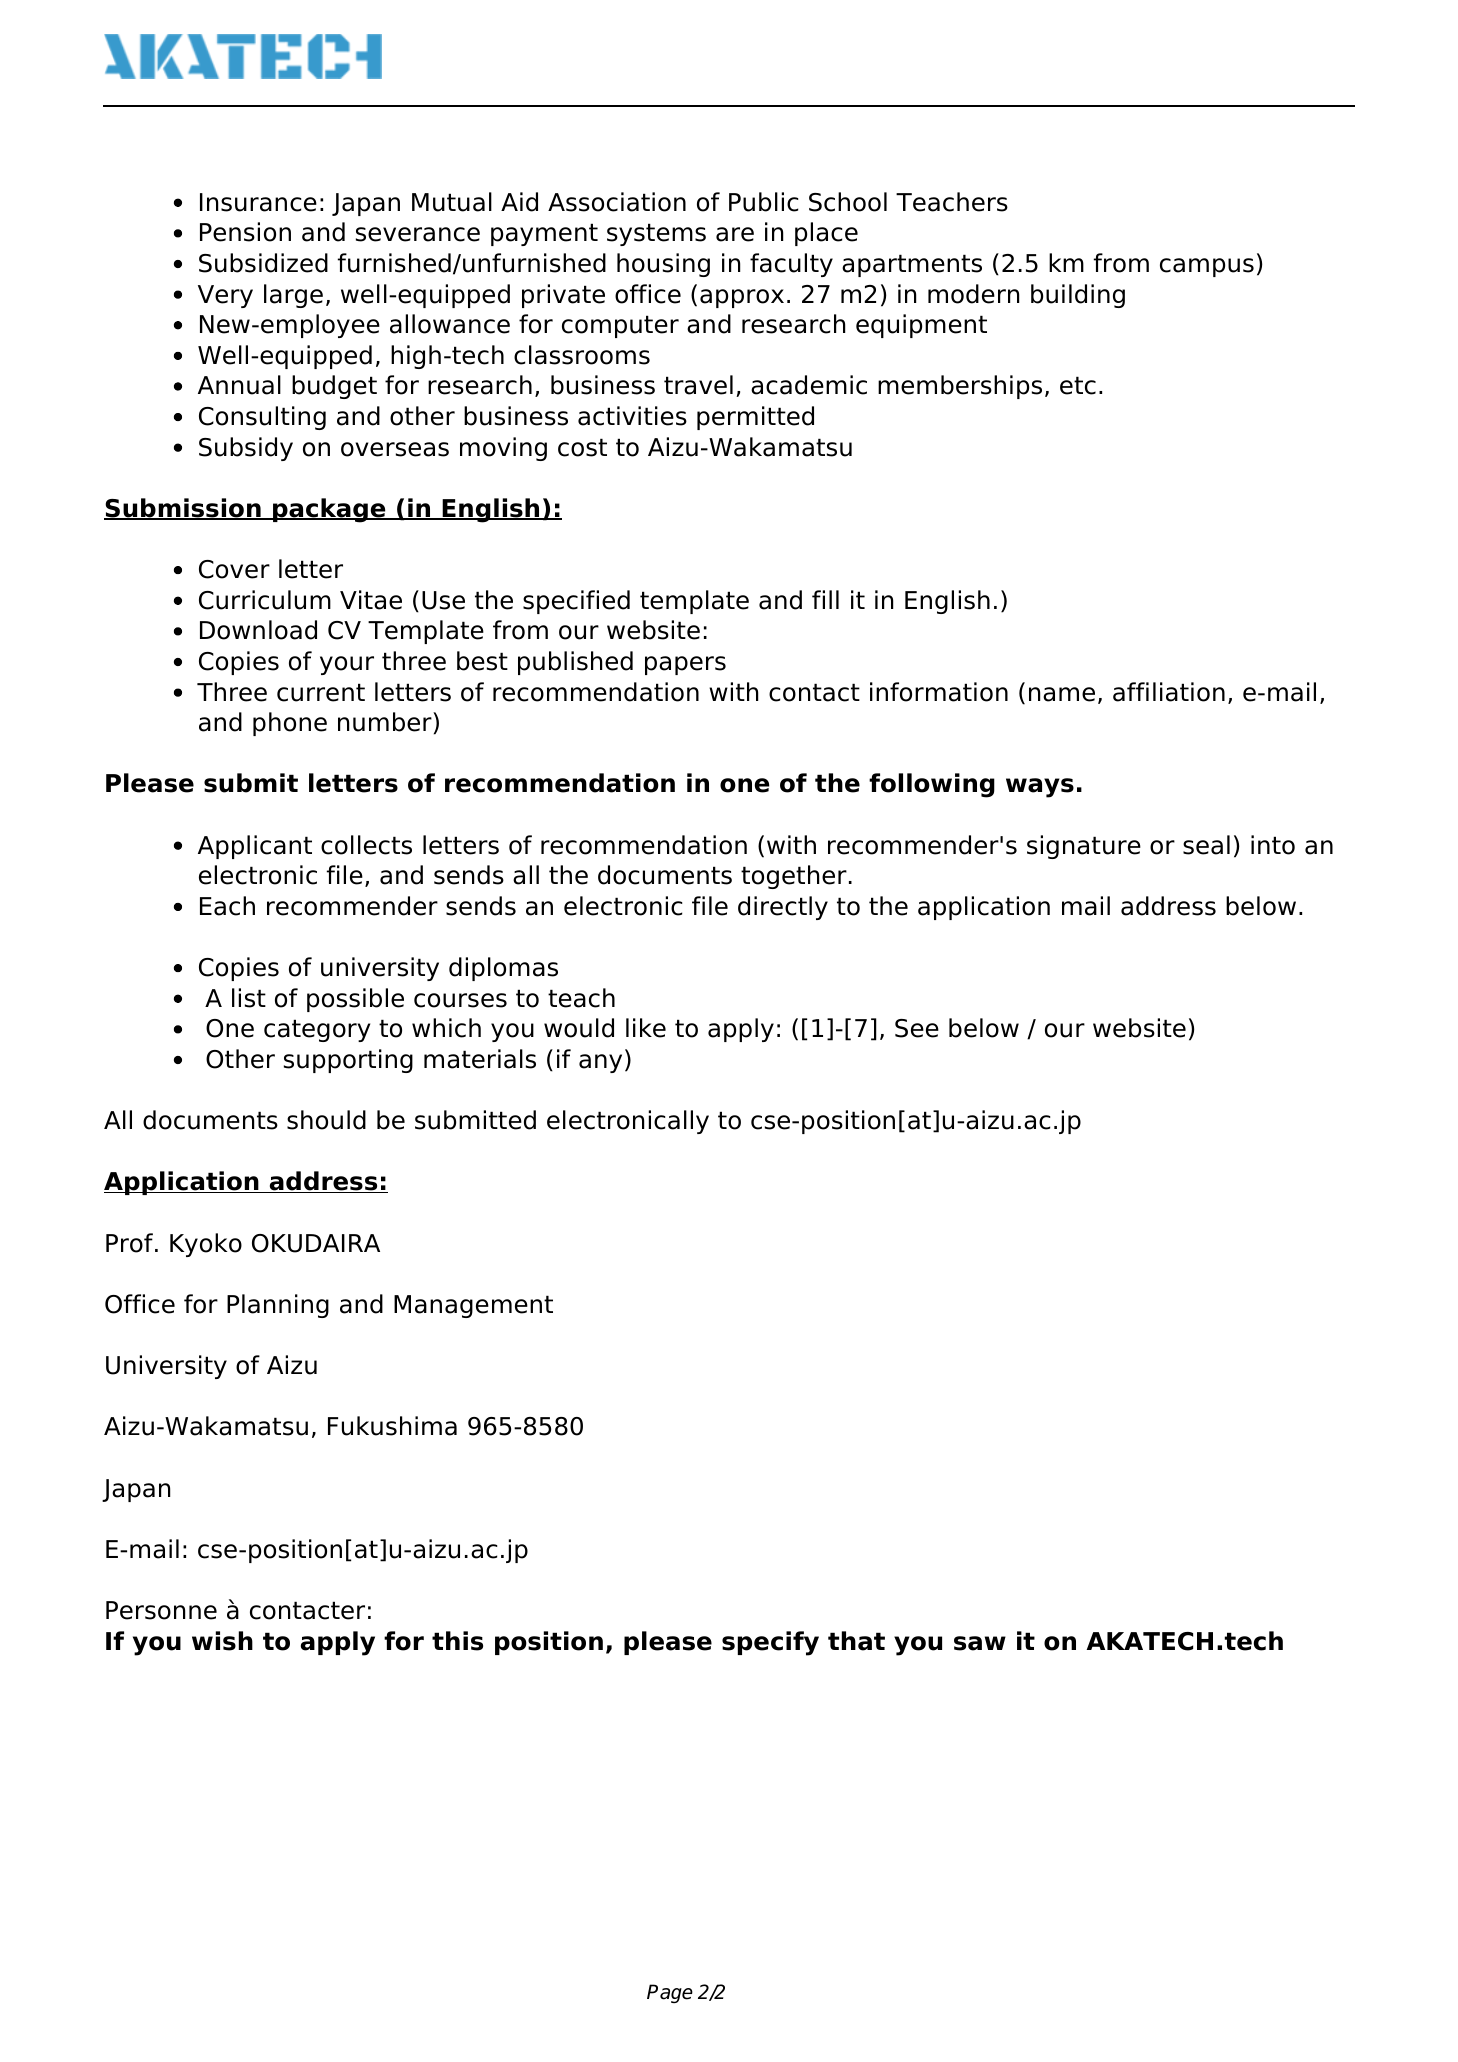  I want to click on affiliation, so click(1169, 692).
